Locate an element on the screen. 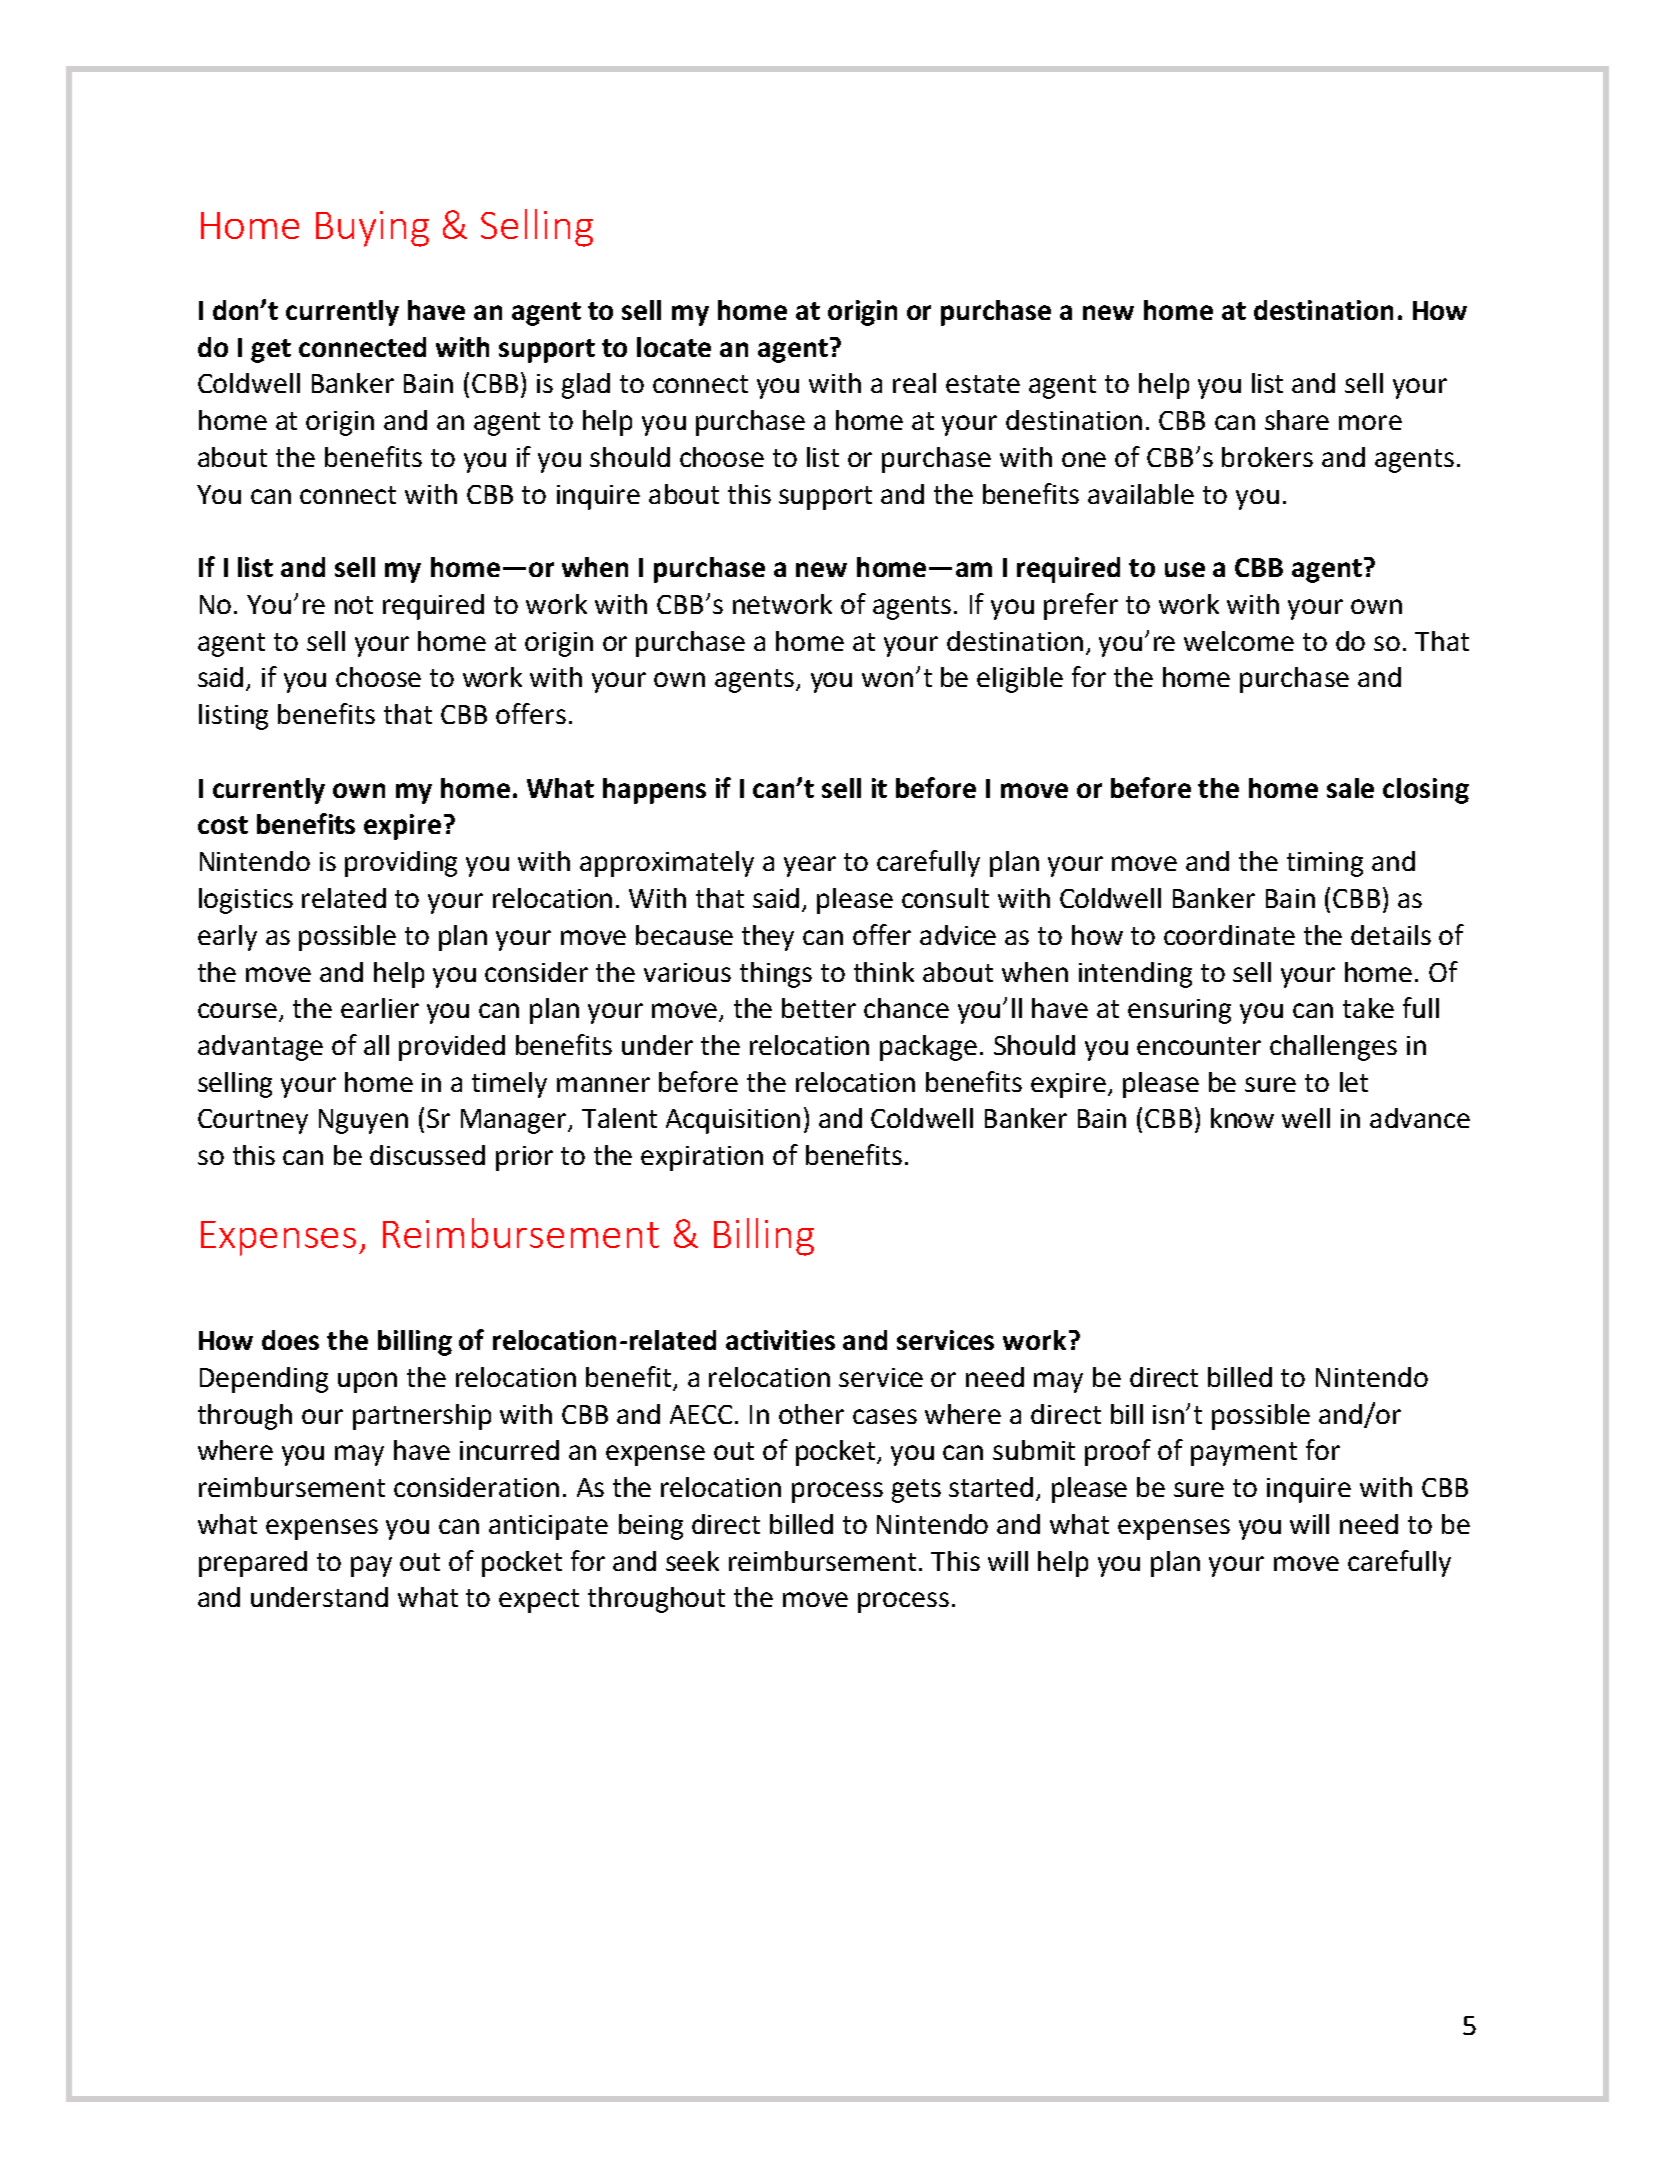 This screenshot has width=1674, height=2167. eligible is located at coordinates (1020, 680).
